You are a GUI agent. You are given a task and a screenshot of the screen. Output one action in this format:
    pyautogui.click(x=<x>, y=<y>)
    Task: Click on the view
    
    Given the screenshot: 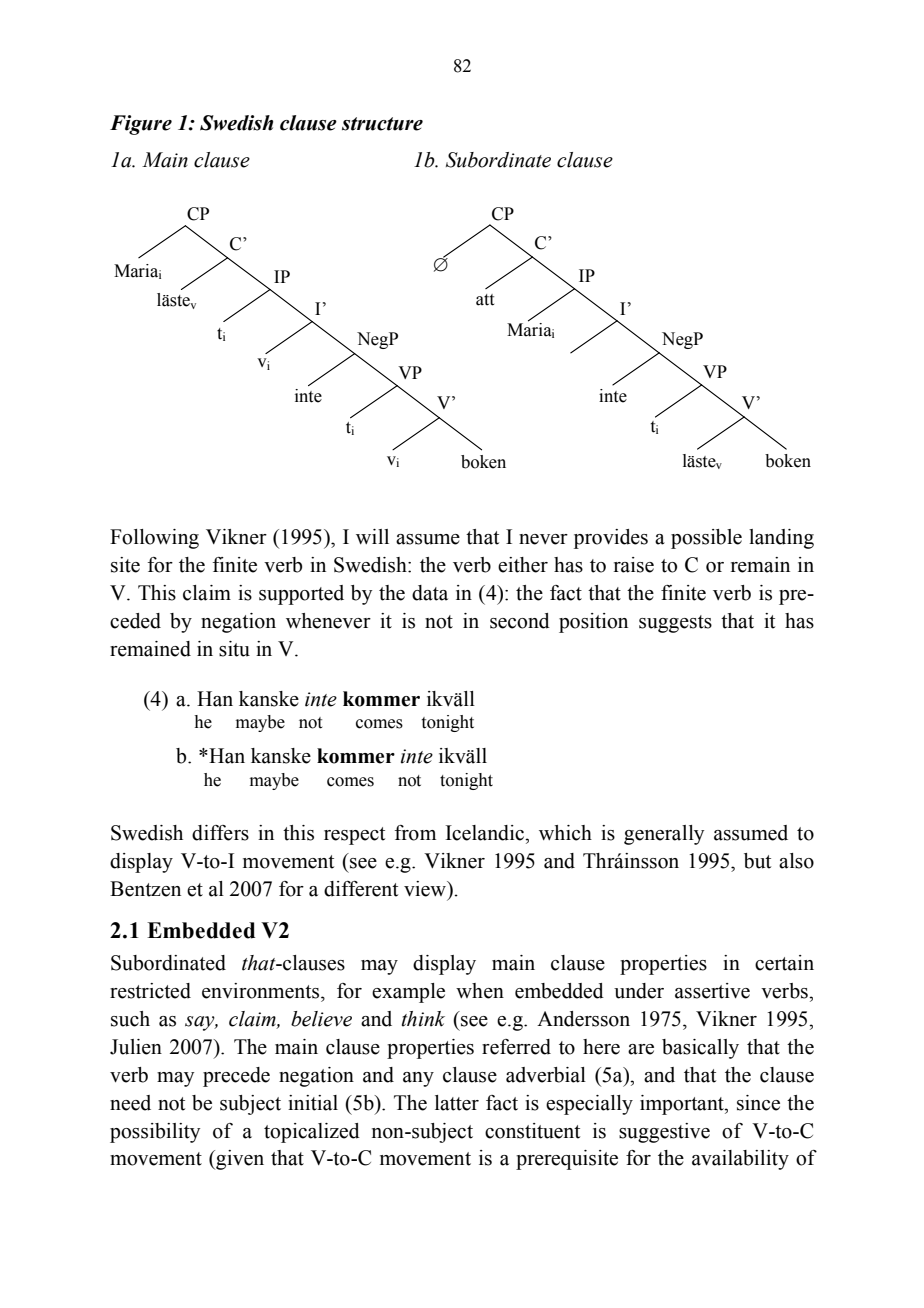 What is the action you would take?
    pyautogui.click(x=426, y=889)
